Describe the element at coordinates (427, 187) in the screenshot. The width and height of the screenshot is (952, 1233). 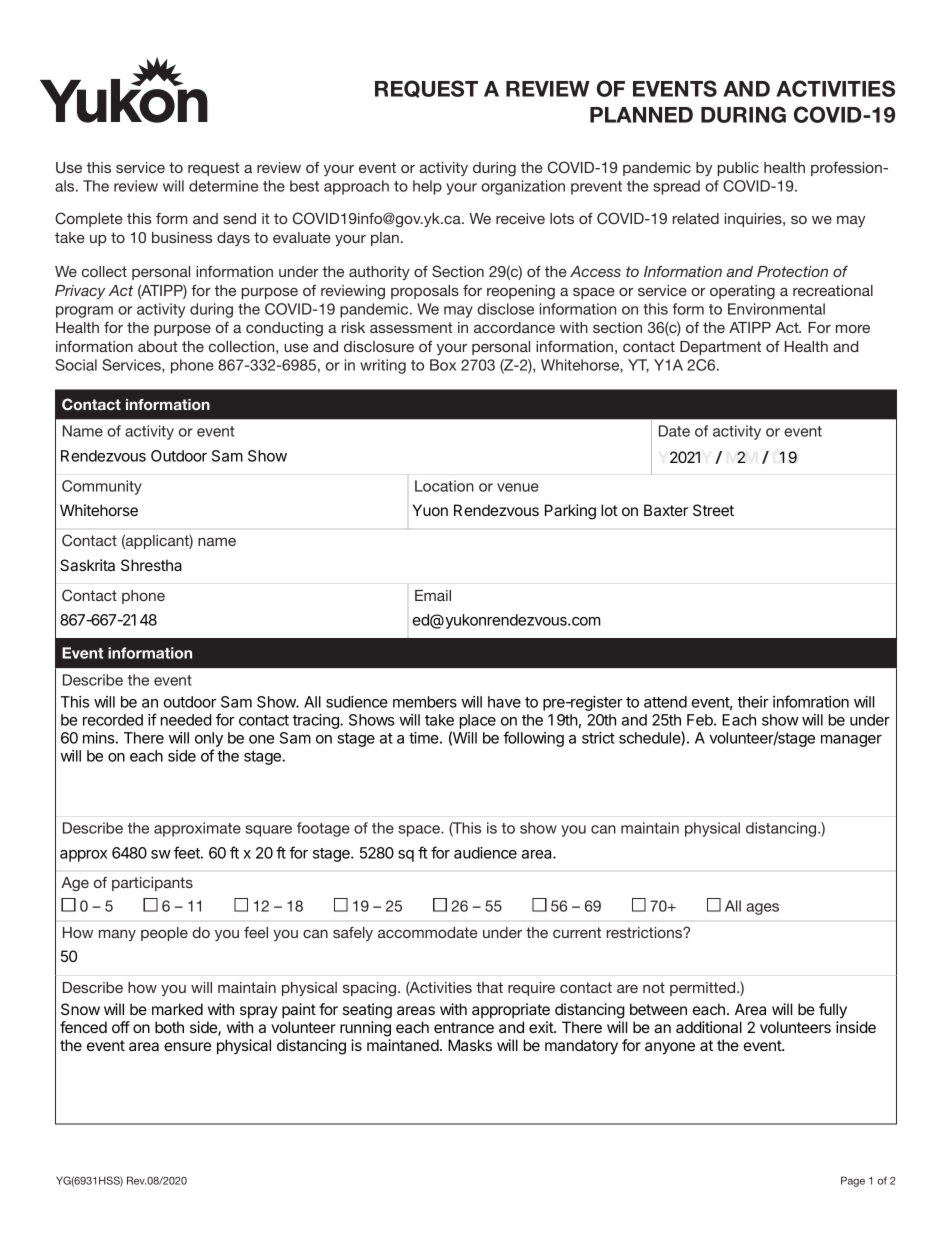
I see `help` at that location.
